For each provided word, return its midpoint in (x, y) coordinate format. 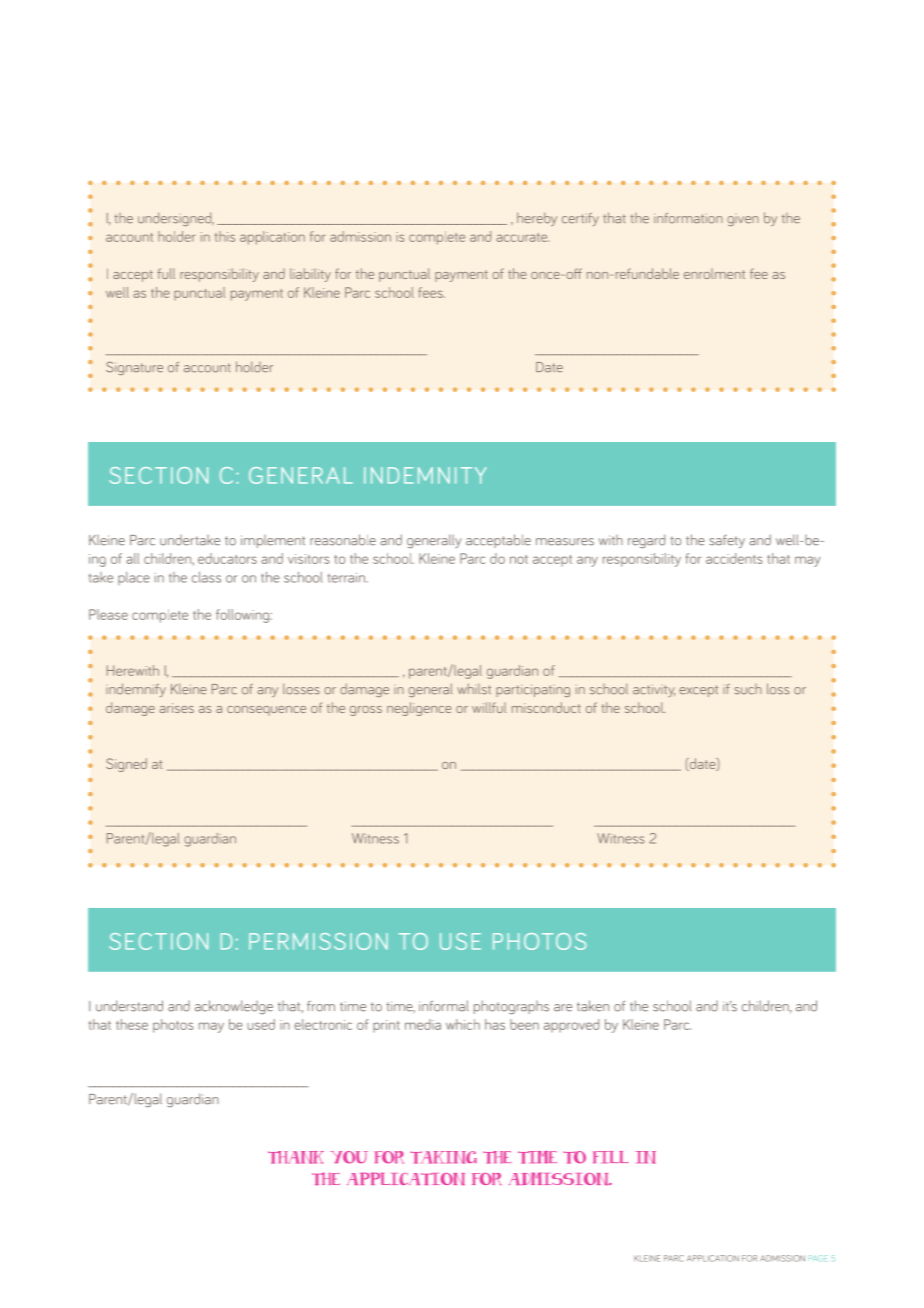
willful (489, 707)
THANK (296, 1157)
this (225, 236)
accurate (522, 237)
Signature (134, 368)
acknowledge (234, 1007)
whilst (474, 689)
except (698, 691)
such (748, 689)
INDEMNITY (425, 475)
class (206, 577)
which (463, 1024)
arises (177, 708)
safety (727, 541)
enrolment (714, 273)
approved (571, 1025)
